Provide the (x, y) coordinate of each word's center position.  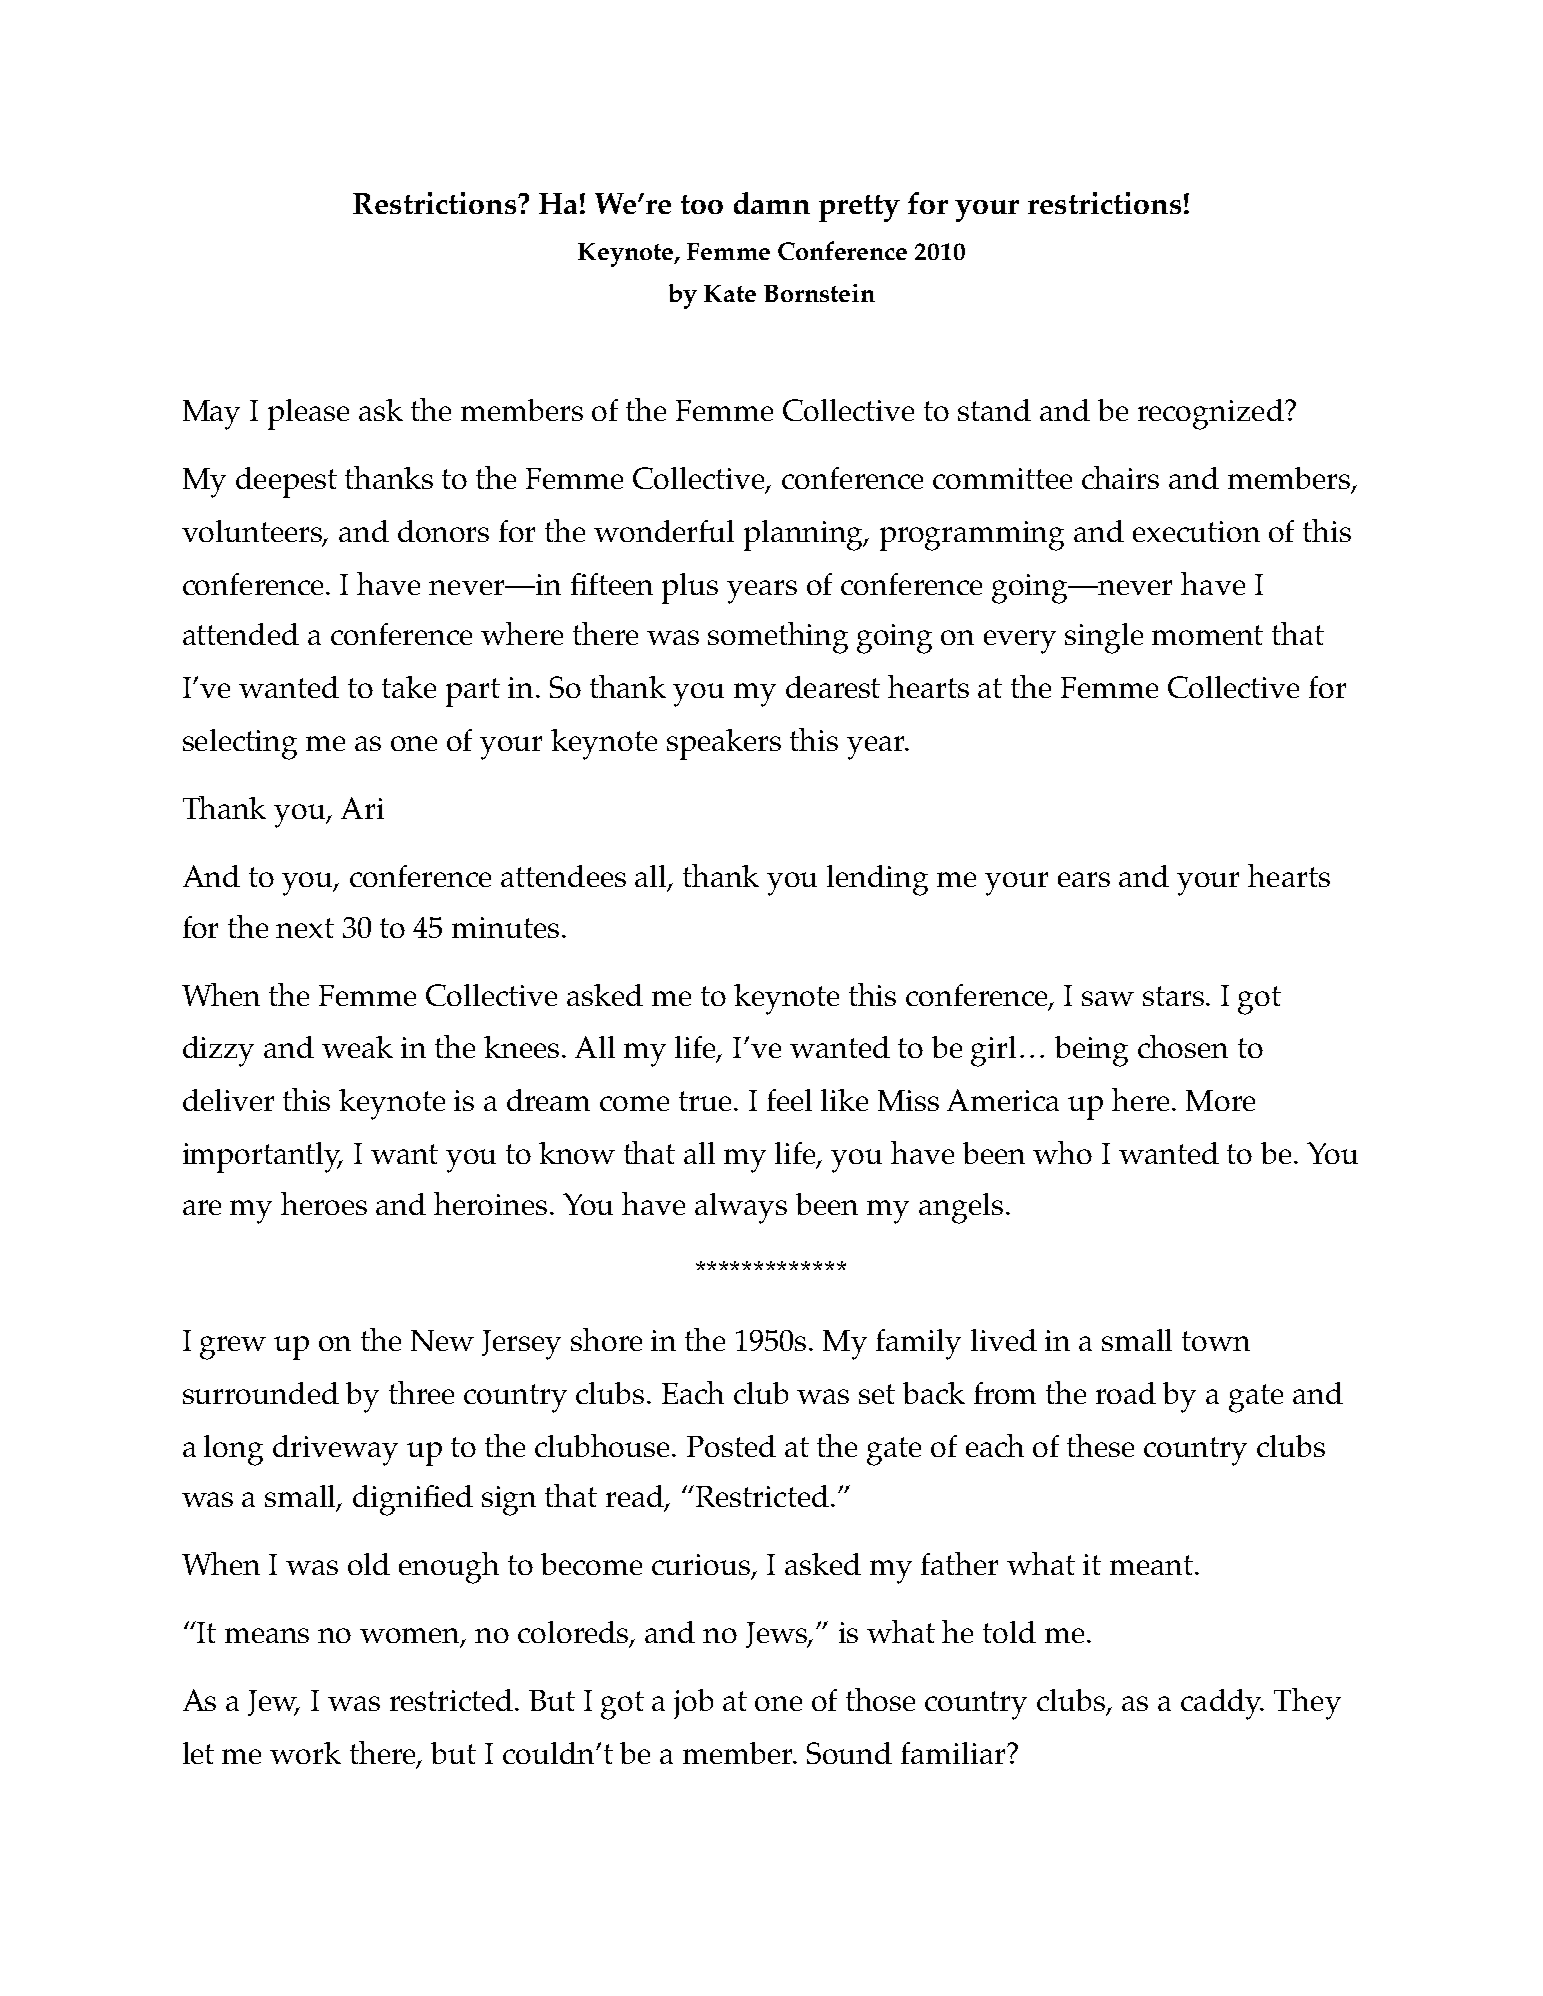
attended (241, 634)
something (778, 638)
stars (1175, 996)
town (1216, 1341)
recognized (1212, 414)
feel (789, 1100)
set (877, 1394)
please (308, 414)
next (305, 928)
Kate (730, 293)
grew (233, 1348)
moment (1207, 635)
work (305, 1753)
